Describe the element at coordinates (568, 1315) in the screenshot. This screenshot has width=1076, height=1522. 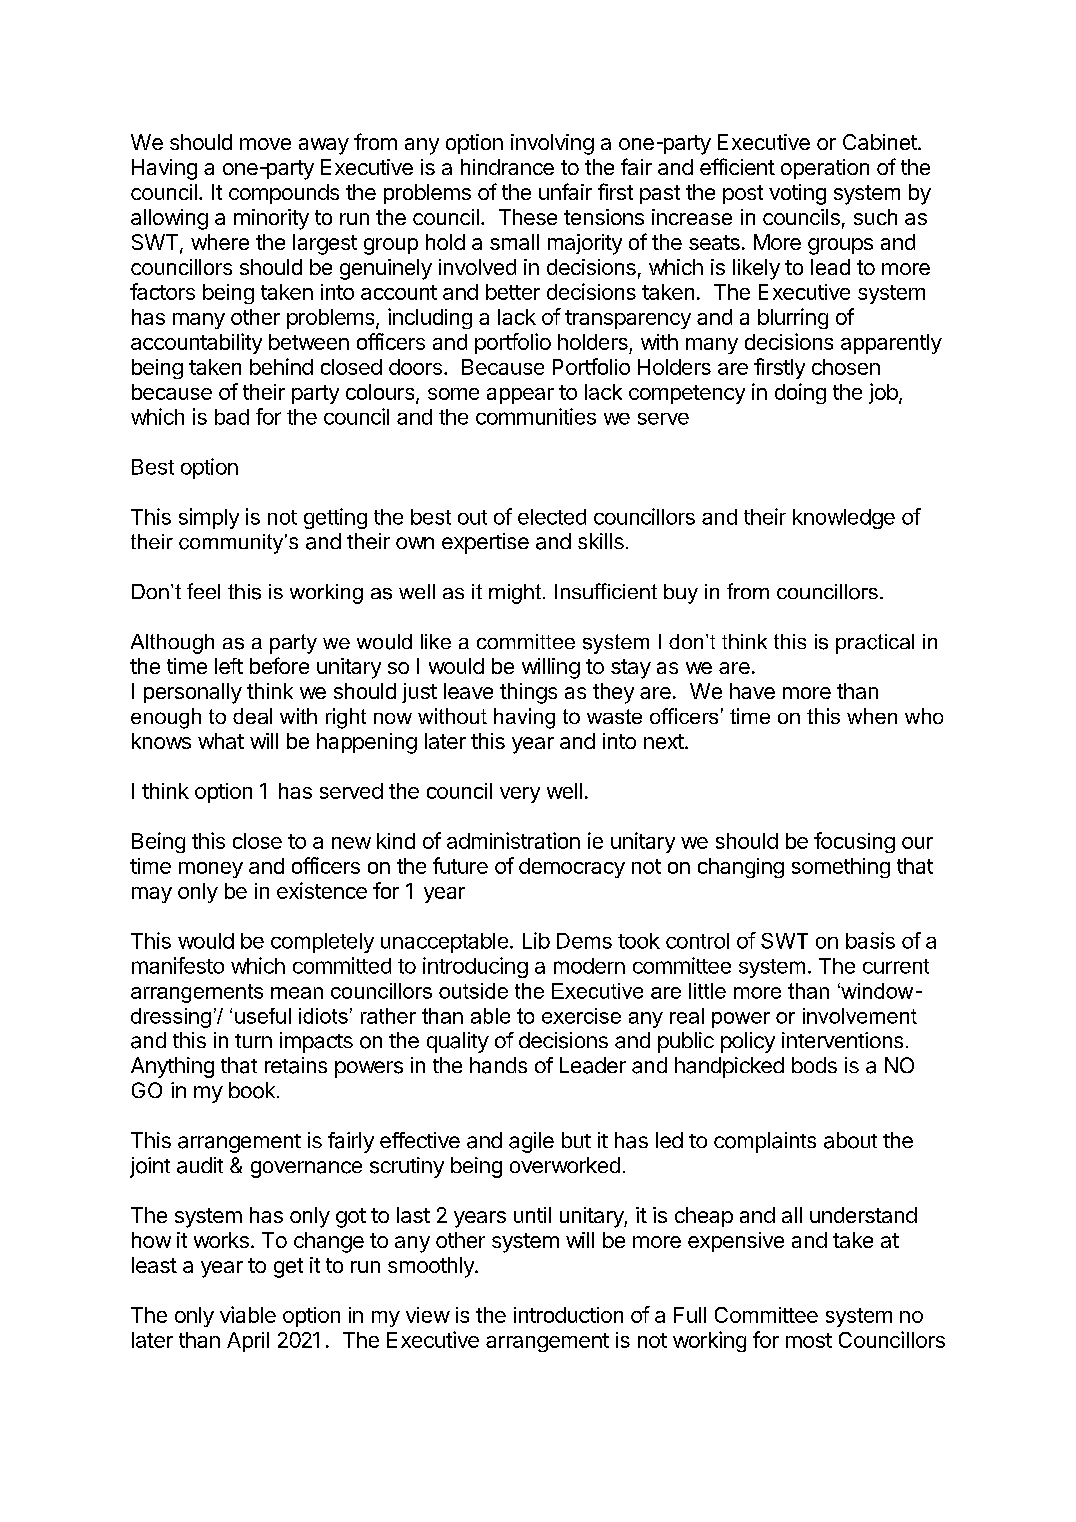
I see `introduction` at that location.
